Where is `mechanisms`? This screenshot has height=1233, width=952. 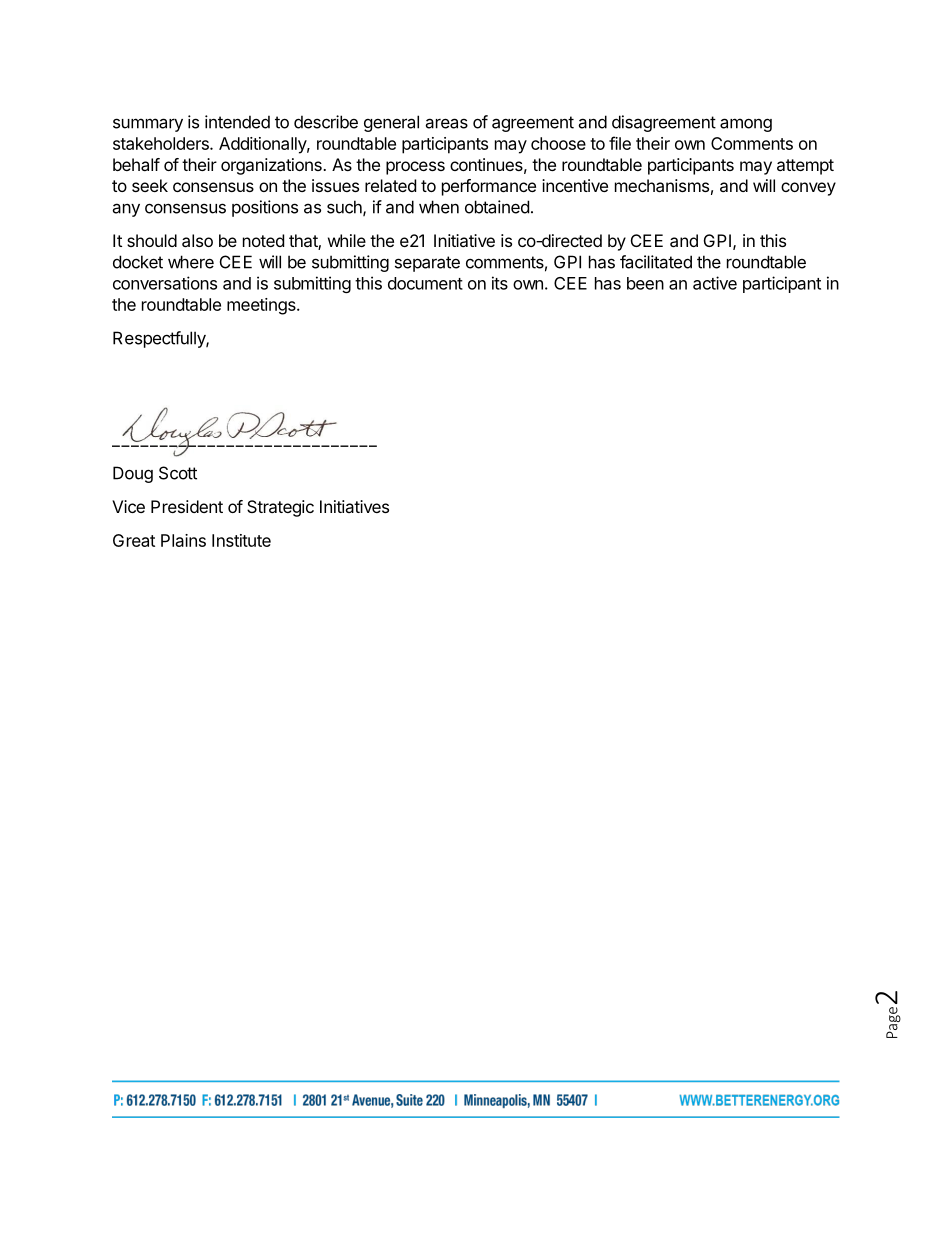 mechanisms is located at coordinates (662, 185).
